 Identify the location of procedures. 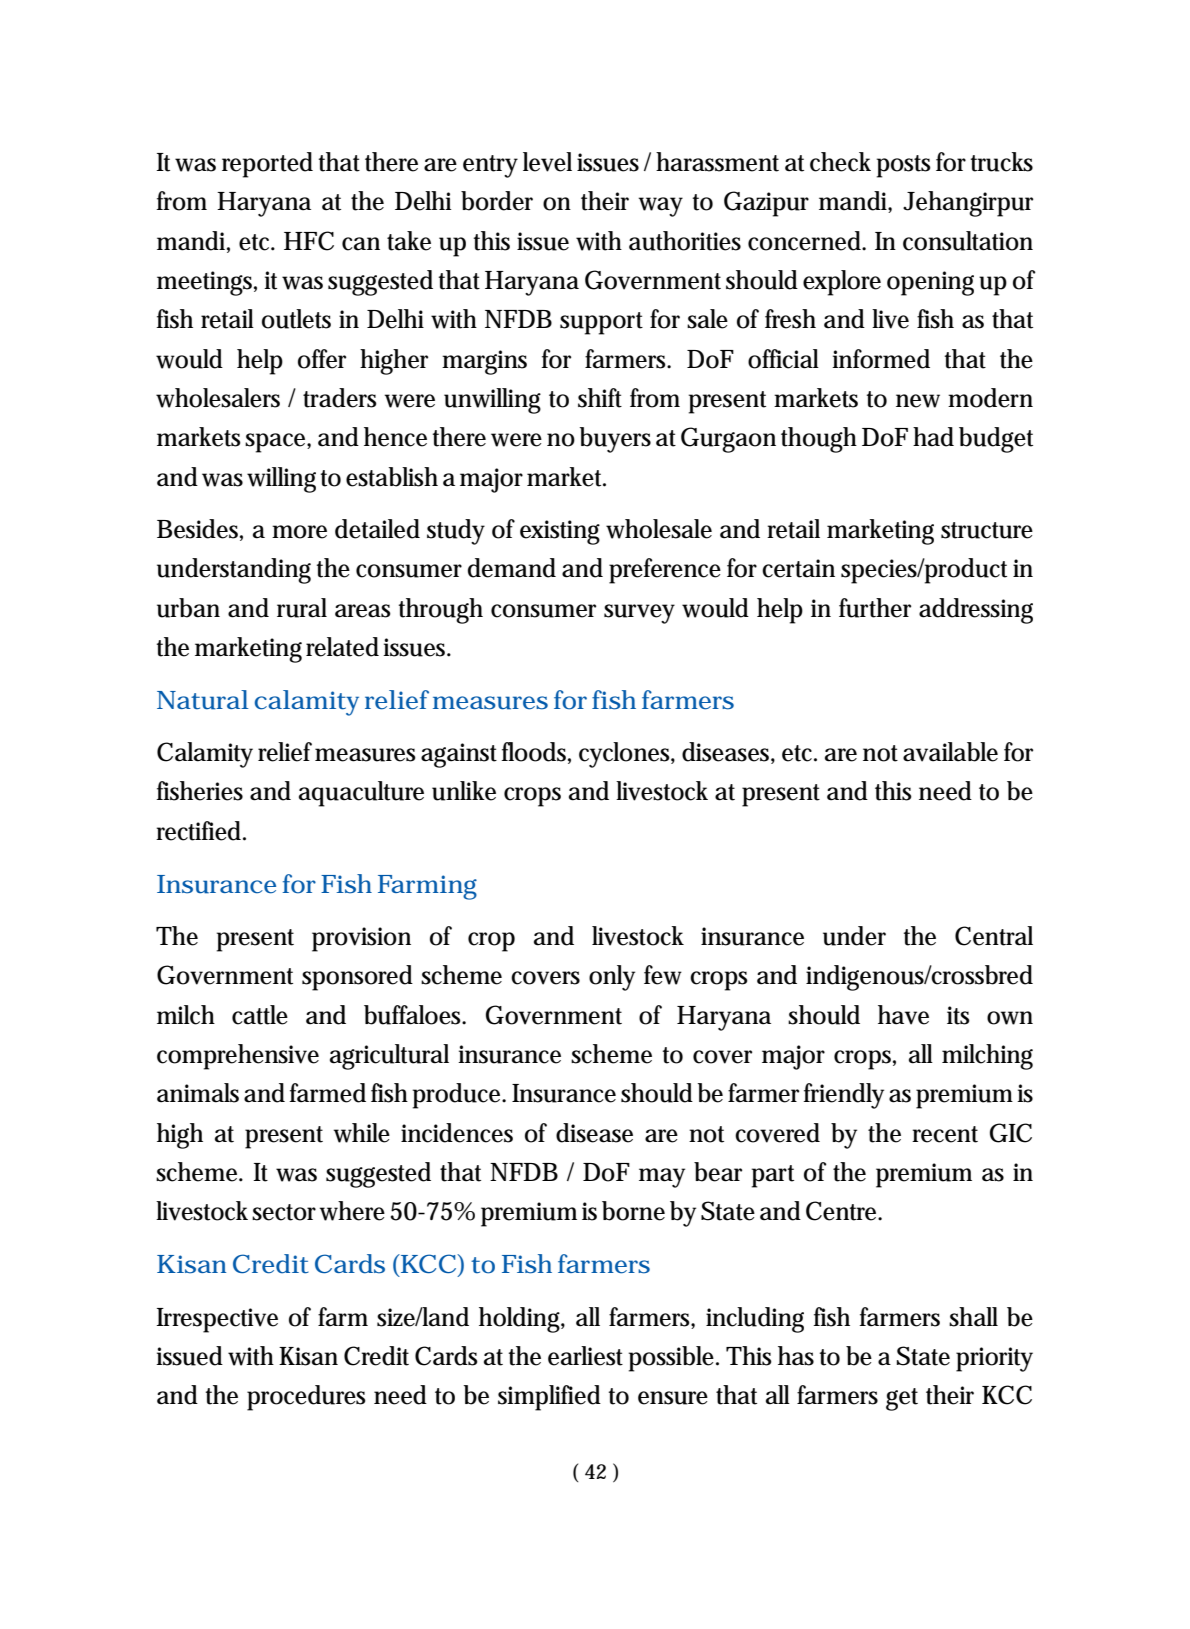
(306, 1398).
